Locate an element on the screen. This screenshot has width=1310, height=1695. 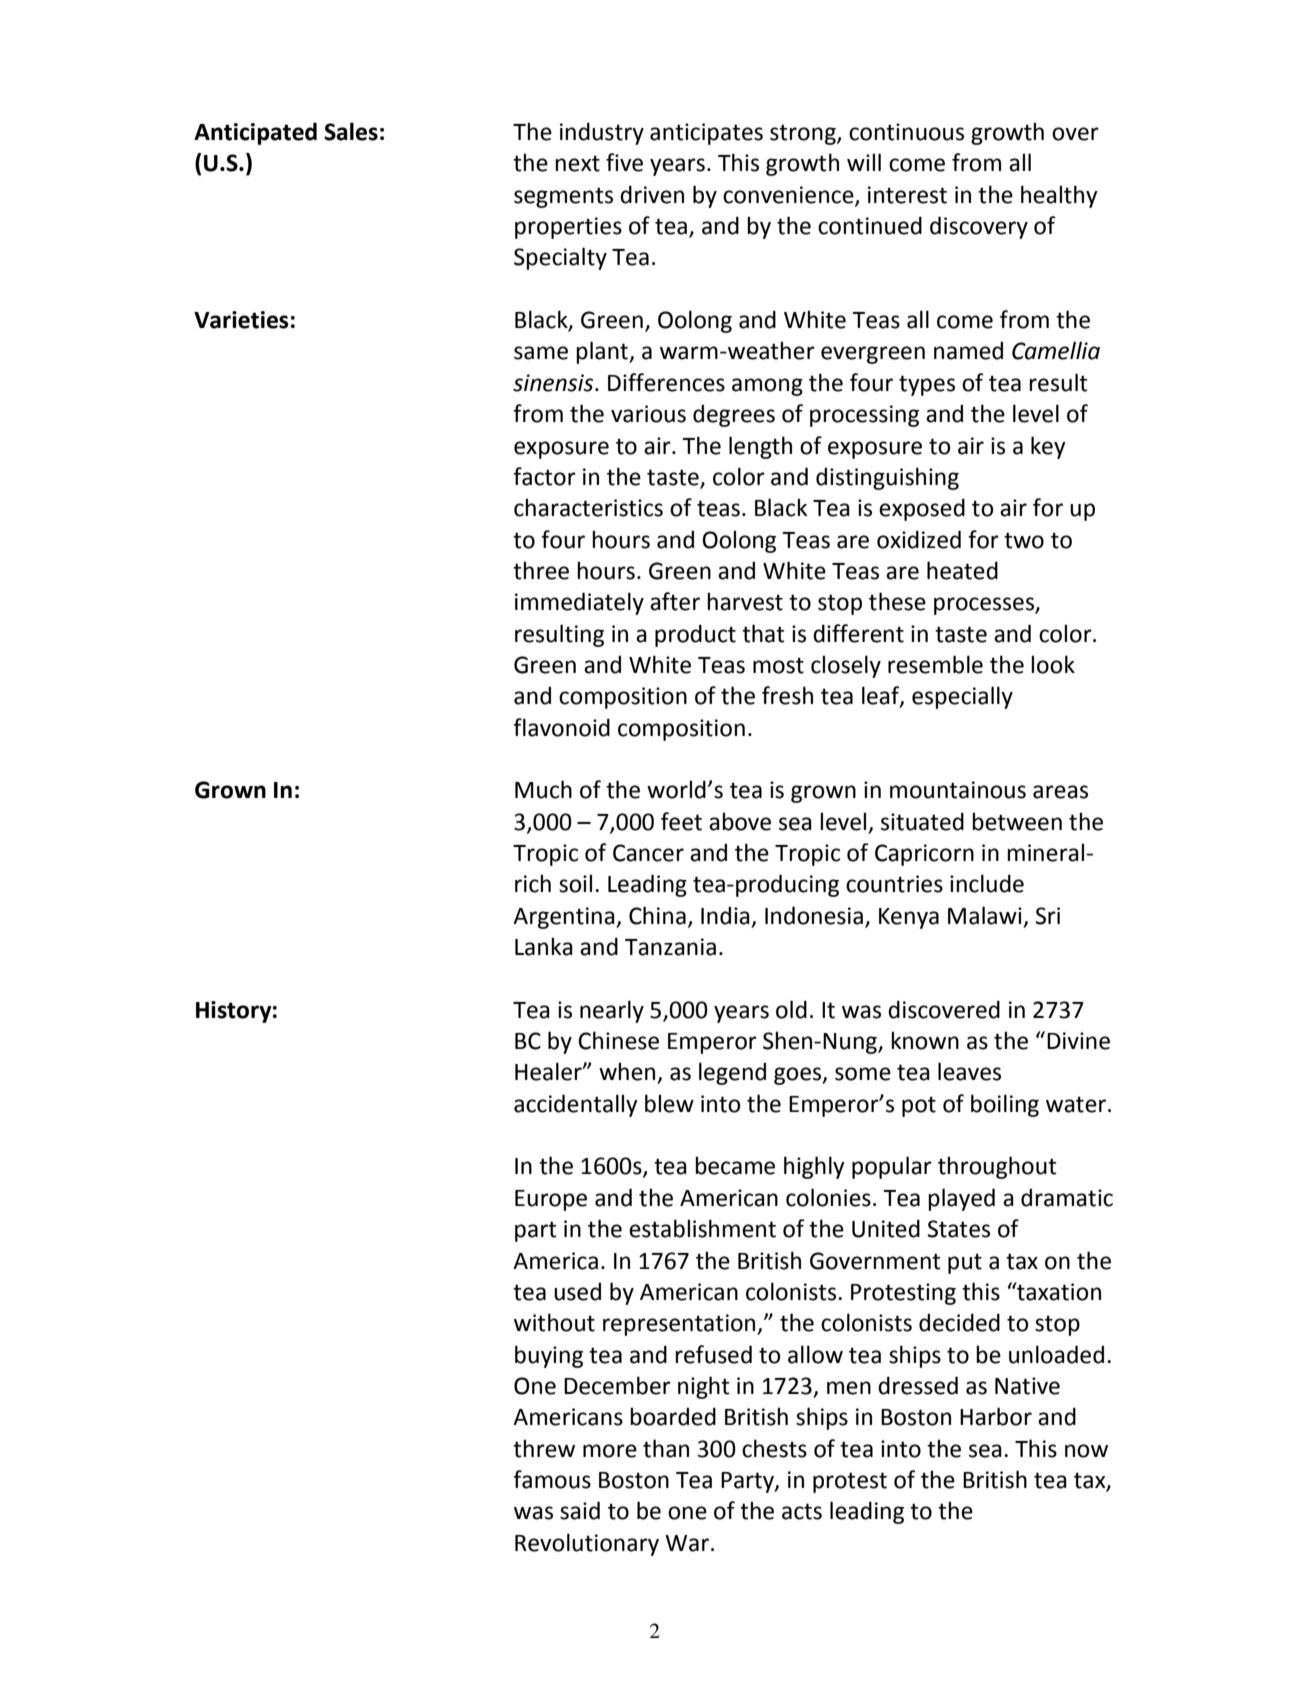
establishment is located at coordinates (702, 1228).
